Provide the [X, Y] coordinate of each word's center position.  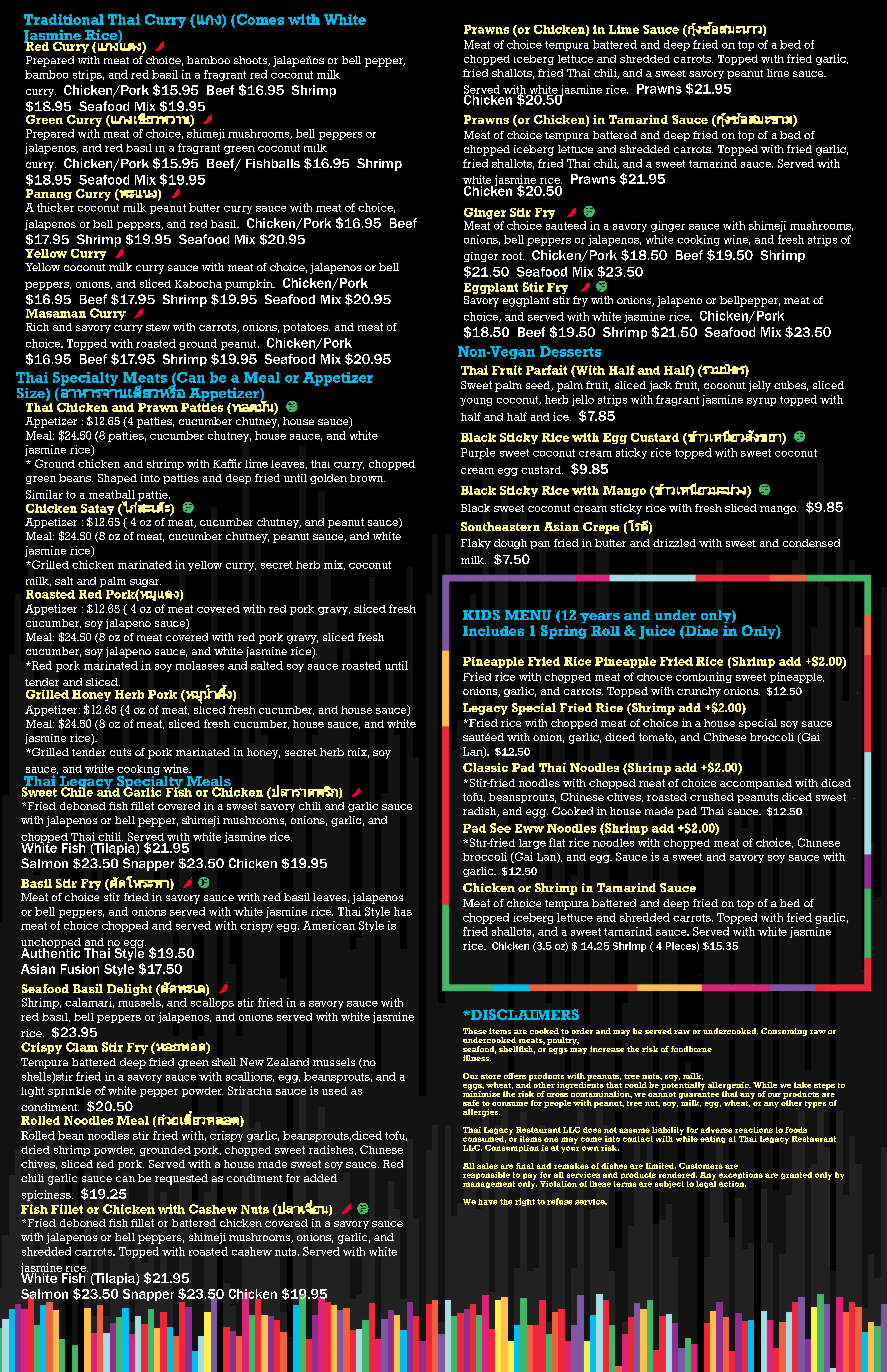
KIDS [481, 615]
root [513, 256]
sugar [145, 584]
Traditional [64, 19]
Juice [657, 632]
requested [181, 1179]
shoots [252, 61]
